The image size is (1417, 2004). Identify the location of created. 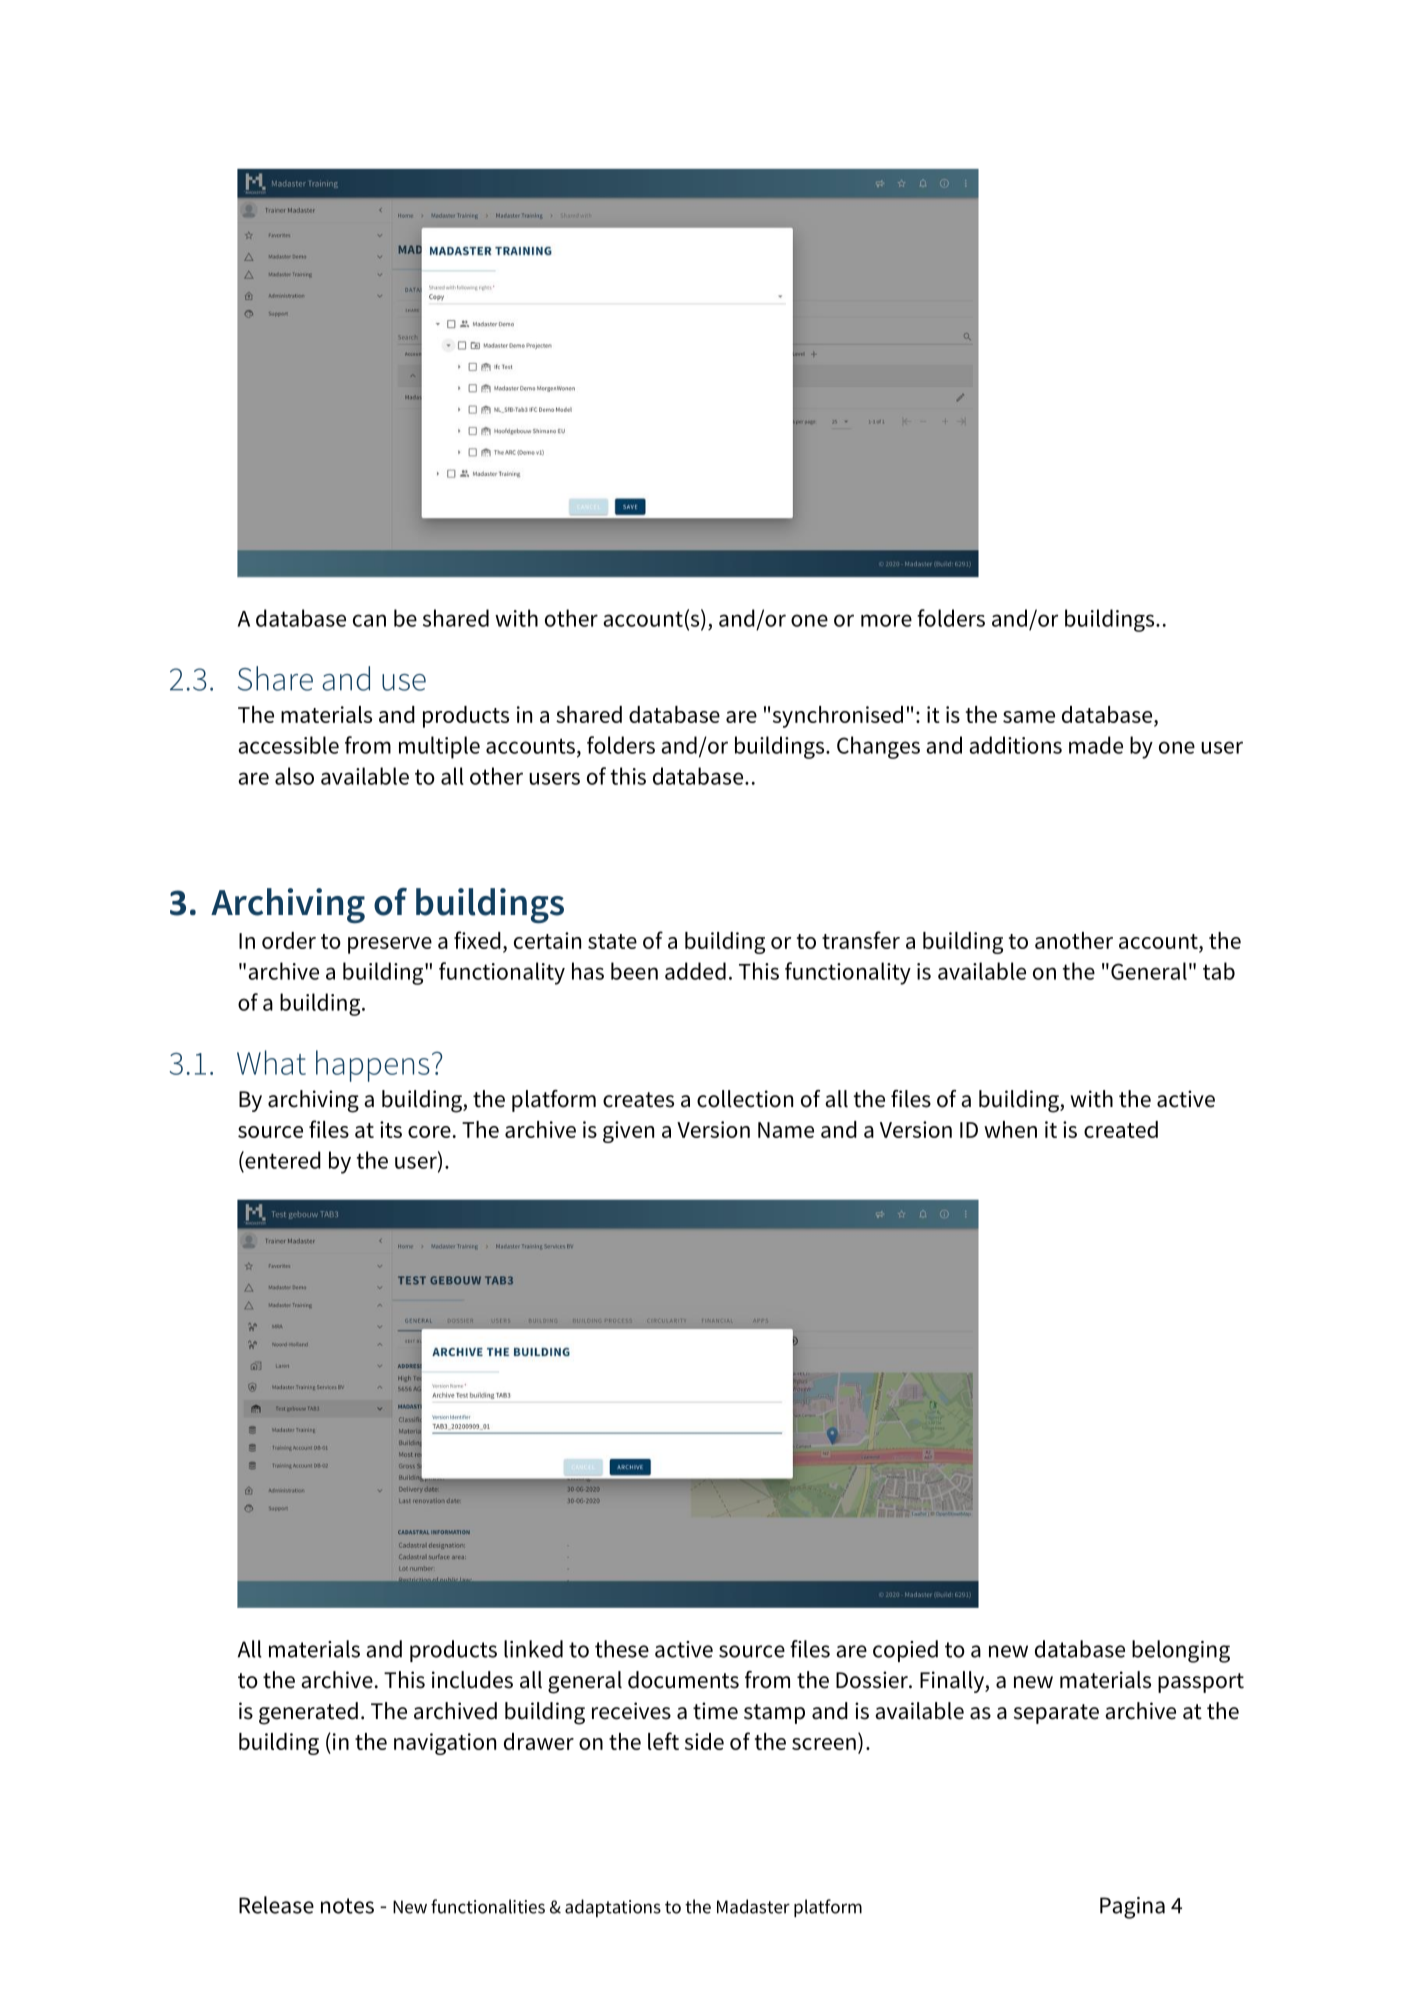
(1121, 1129).
